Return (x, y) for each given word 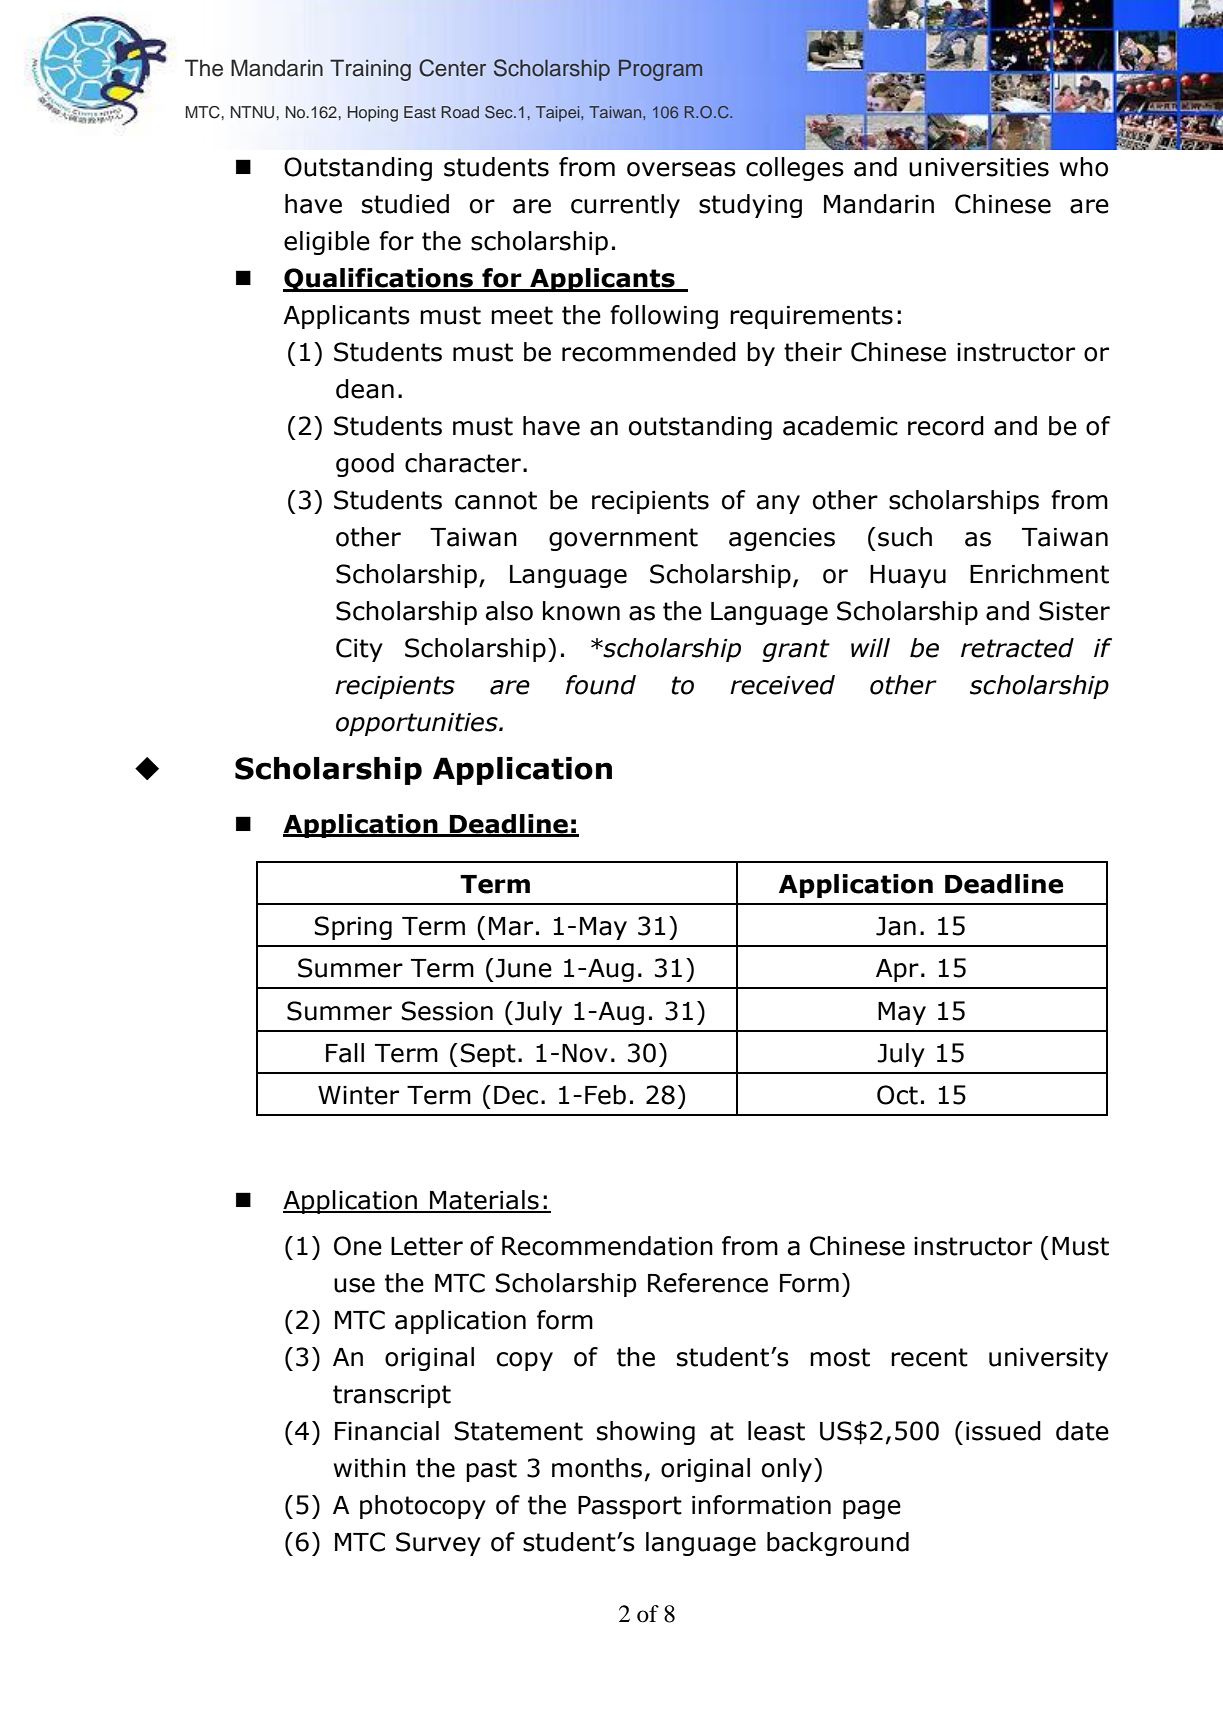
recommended (649, 352)
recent (929, 1357)
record (946, 426)
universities (979, 167)
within (370, 1468)
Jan (896, 926)
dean (365, 389)
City (359, 650)
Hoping (373, 114)
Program (660, 70)
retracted (1017, 648)
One (358, 1246)
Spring (353, 928)
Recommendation (607, 1246)
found (600, 685)
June (522, 968)
